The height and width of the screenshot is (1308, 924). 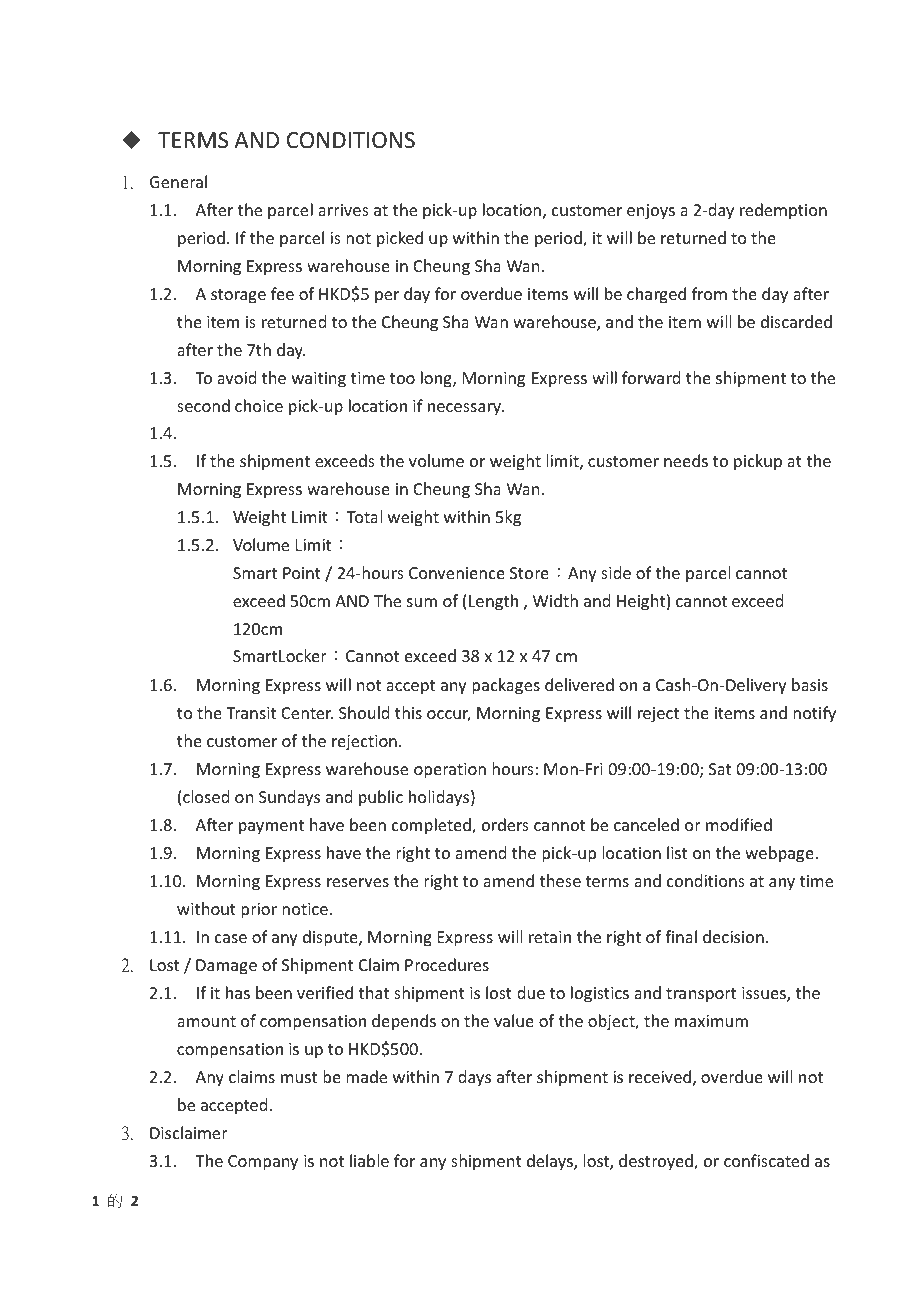 I want to click on needs, so click(x=686, y=460).
